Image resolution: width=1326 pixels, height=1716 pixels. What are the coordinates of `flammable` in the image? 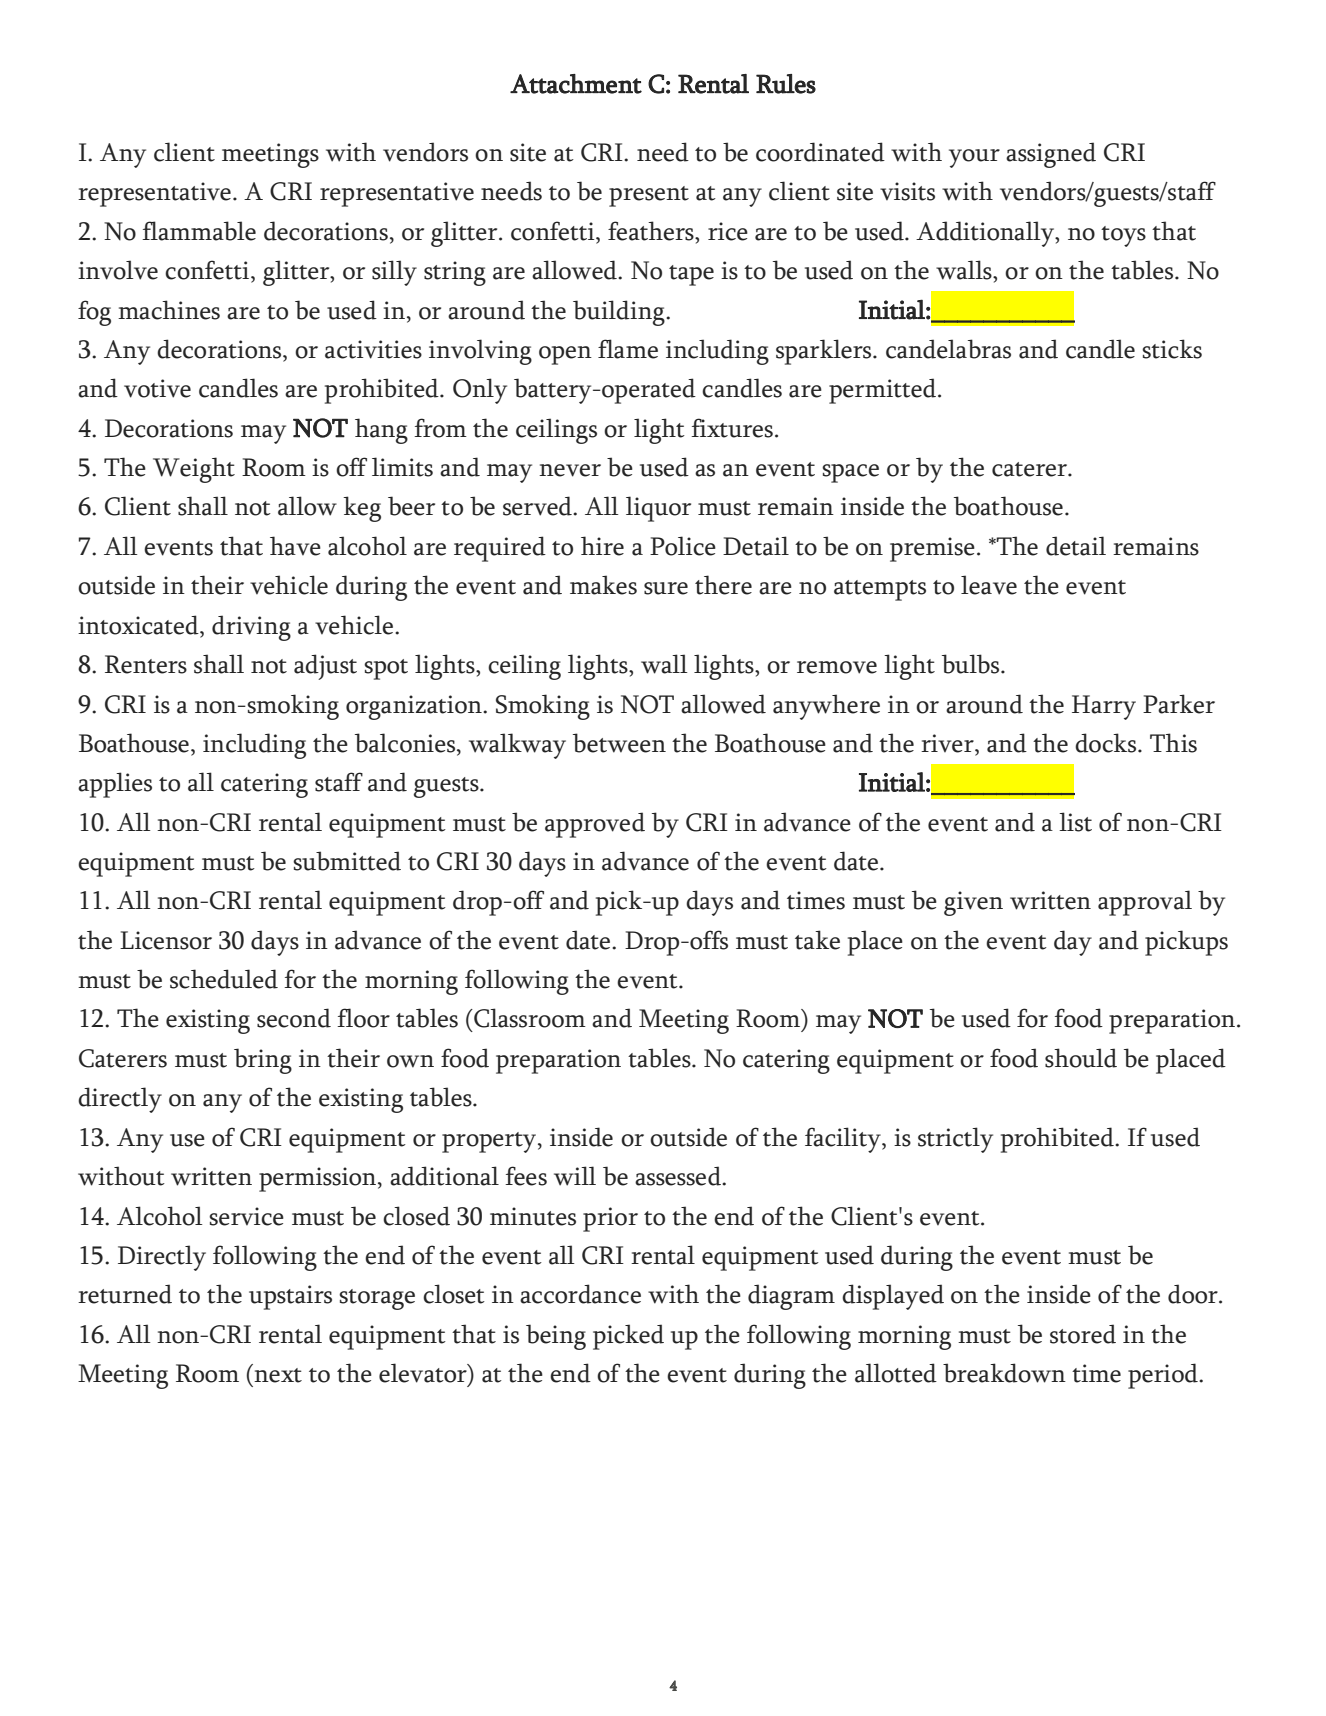 It's located at (199, 231).
